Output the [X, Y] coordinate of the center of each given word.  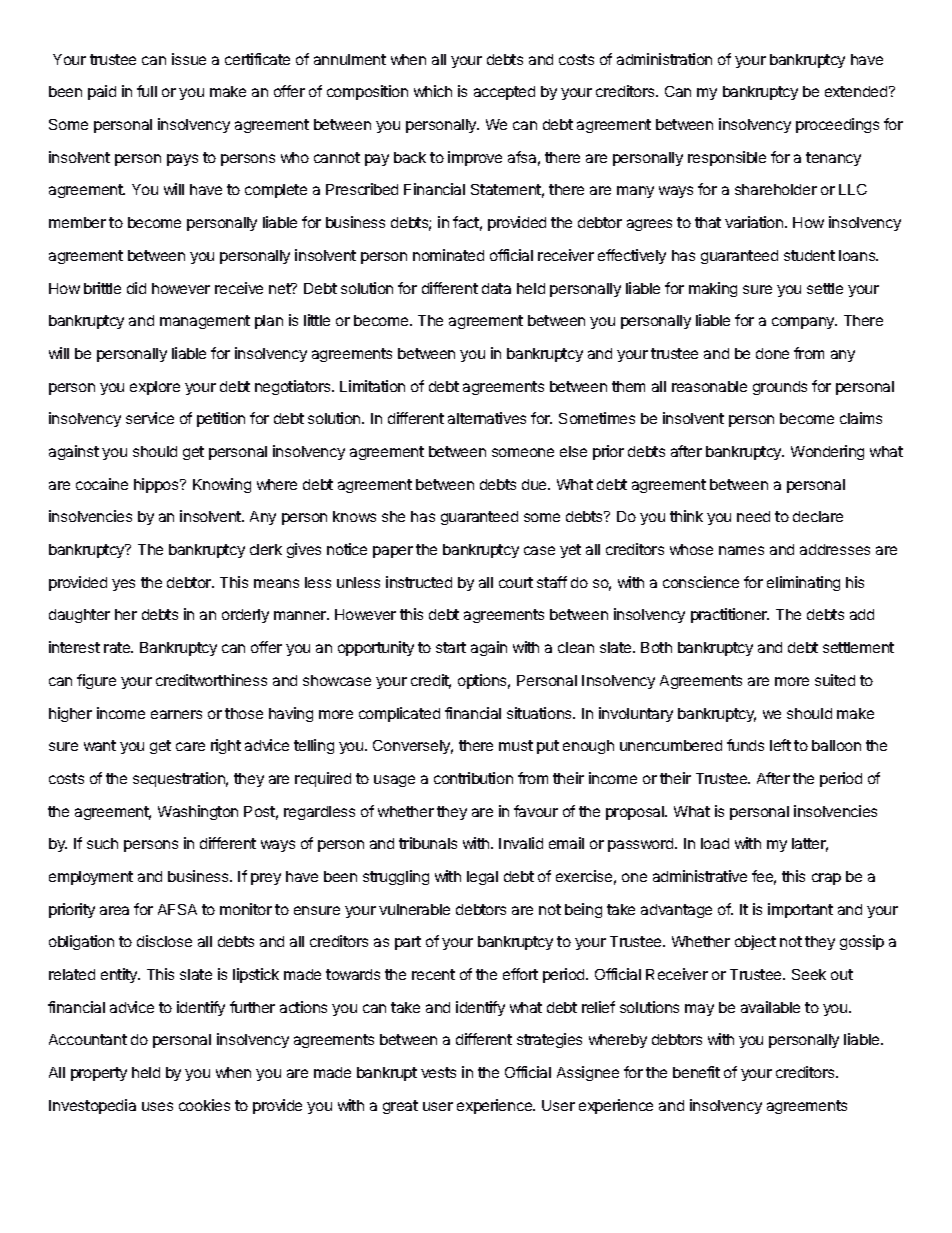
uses [157, 1106]
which [433, 91]
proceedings [837, 125]
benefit [696, 1072]
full [147, 91]
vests [438, 1072]
